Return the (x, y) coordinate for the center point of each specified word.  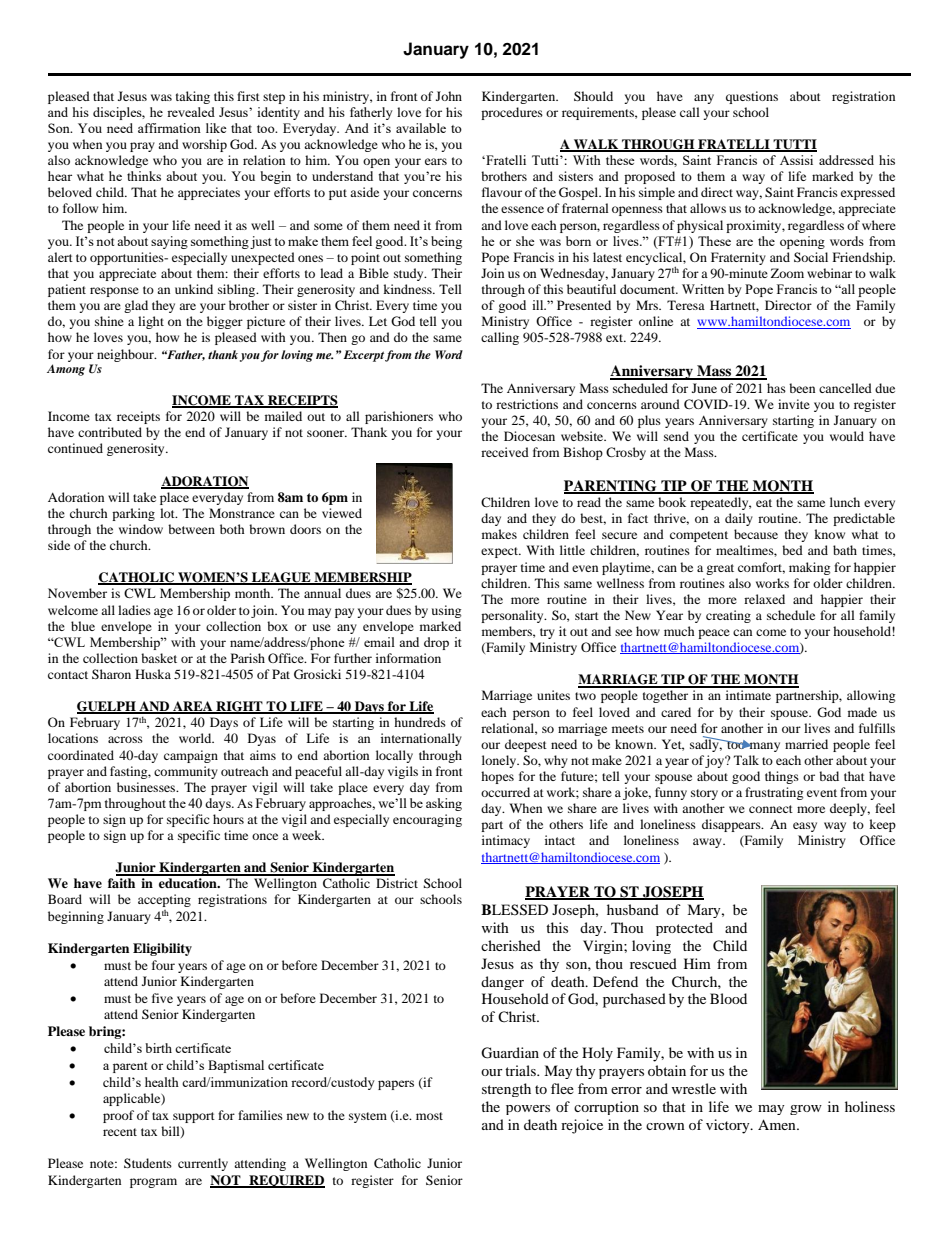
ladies (134, 610)
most (429, 1116)
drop (436, 643)
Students (148, 1163)
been (802, 388)
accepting (164, 900)
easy (805, 827)
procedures (512, 113)
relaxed (764, 599)
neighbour (126, 355)
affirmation (169, 128)
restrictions (527, 404)
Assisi (796, 160)
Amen (778, 1124)
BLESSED (514, 910)
